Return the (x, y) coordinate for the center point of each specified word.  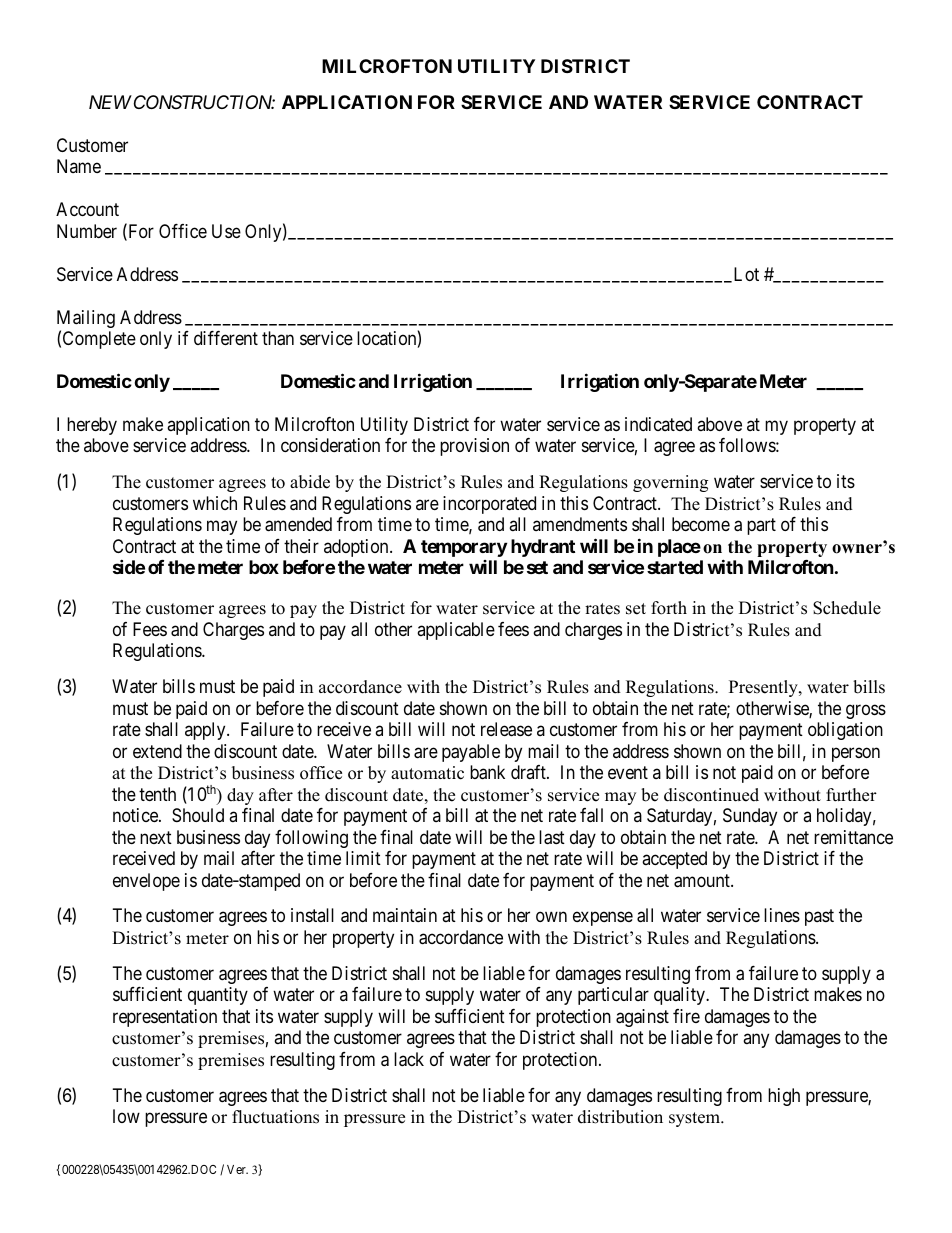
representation (165, 1018)
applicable (456, 631)
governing (670, 483)
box (264, 567)
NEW (110, 102)
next (156, 837)
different (226, 338)
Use (226, 231)
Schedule (847, 608)
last (552, 837)
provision (474, 447)
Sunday (750, 817)
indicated (658, 424)
